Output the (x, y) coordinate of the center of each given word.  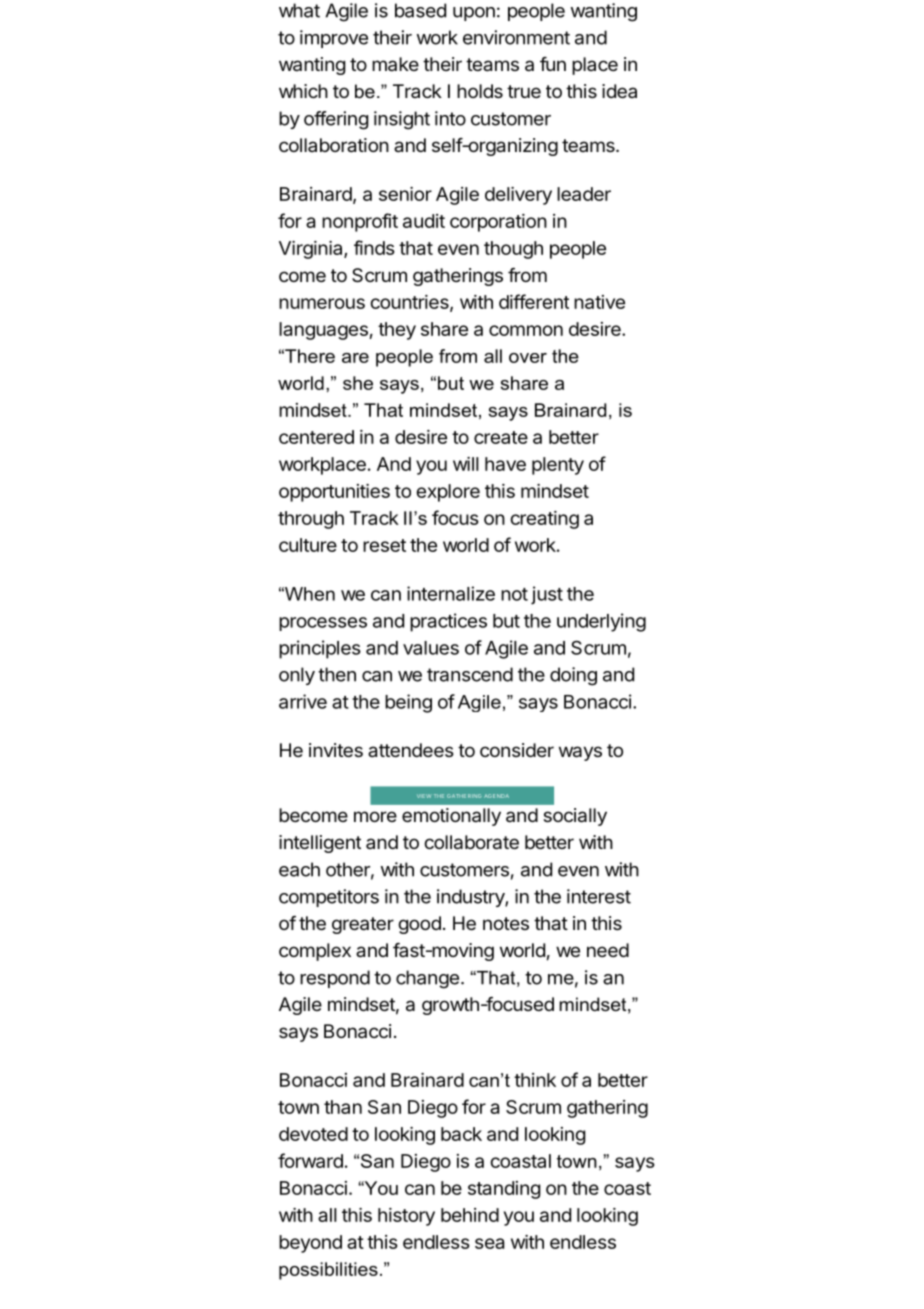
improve (334, 39)
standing (504, 1190)
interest (599, 896)
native (599, 302)
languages (324, 331)
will (466, 464)
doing (573, 676)
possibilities (328, 1271)
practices (448, 622)
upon (474, 14)
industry (471, 898)
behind (470, 1215)
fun (553, 64)
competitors (329, 898)
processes (323, 624)
